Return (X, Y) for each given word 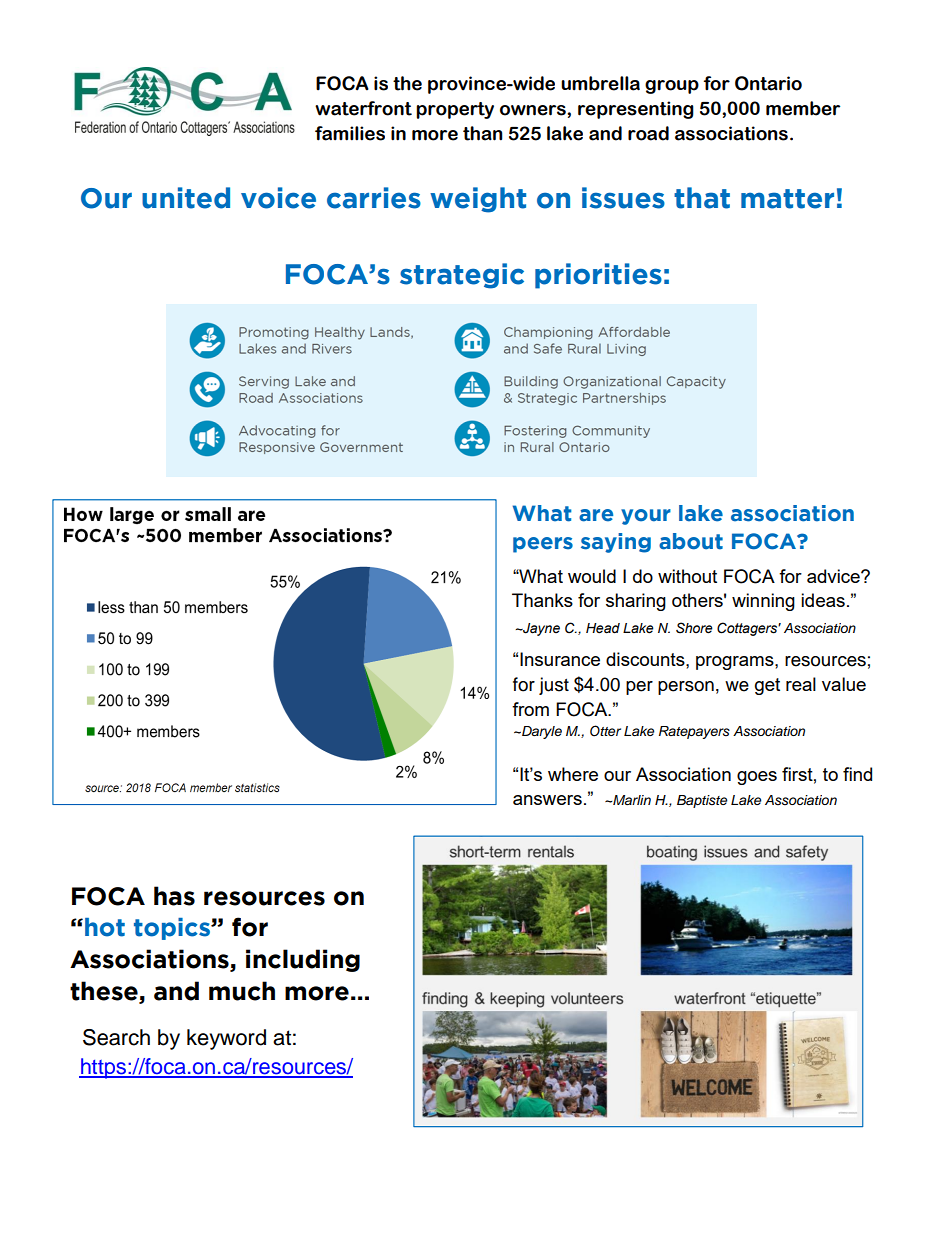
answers (547, 800)
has (174, 896)
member (803, 108)
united (186, 198)
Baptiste (702, 801)
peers (543, 545)
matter (787, 199)
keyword (226, 1039)
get (767, 686)
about (691, 541)
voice (278, 198)
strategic (462, 276)
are (596, 515)
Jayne (540, 629)
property (455, 110)
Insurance (560, 659)
